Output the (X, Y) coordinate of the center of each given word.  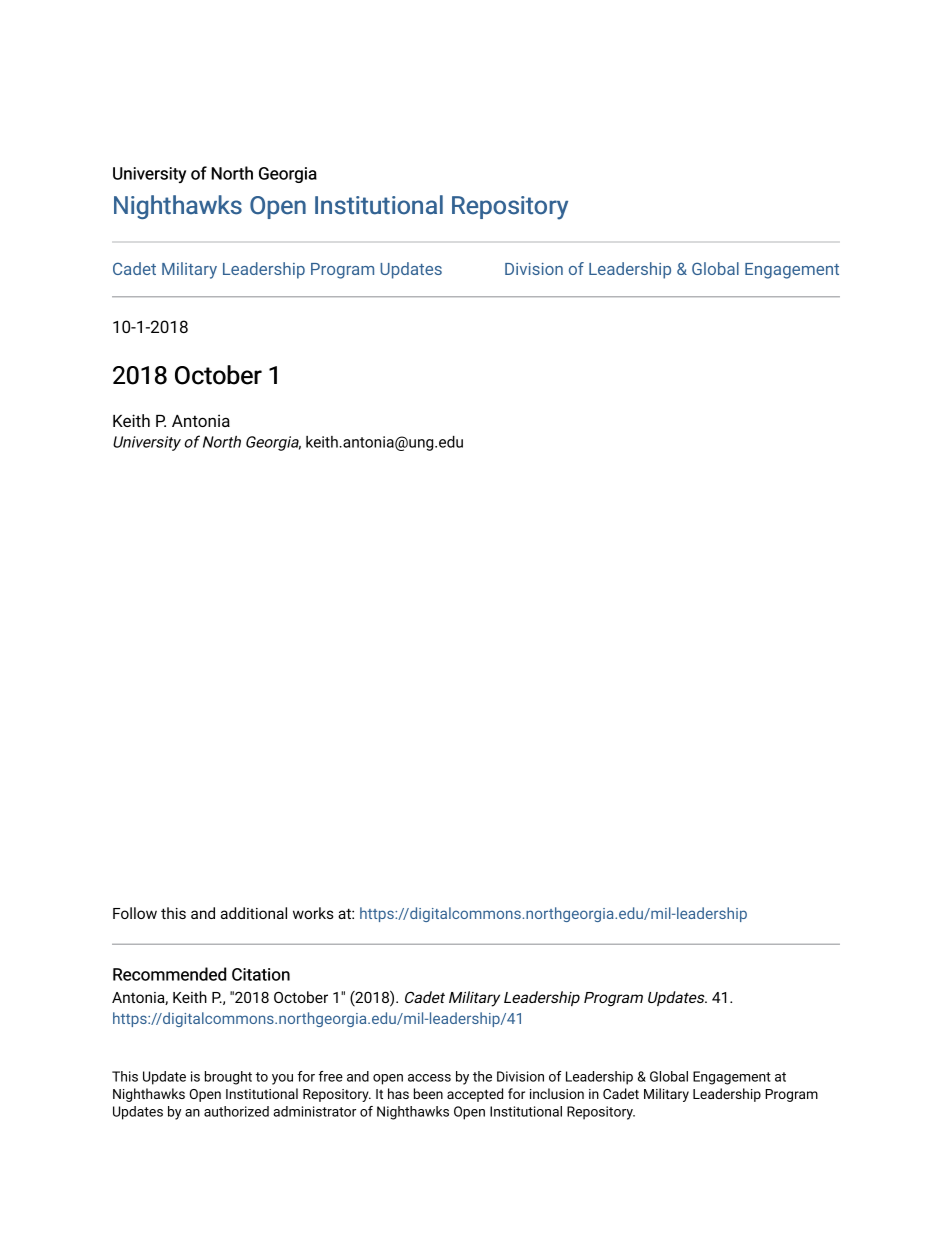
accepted (475, 1095)
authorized (236, 1111)
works (313, 913)
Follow (135, 913)
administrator (314, 1111)
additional (254, 913)
